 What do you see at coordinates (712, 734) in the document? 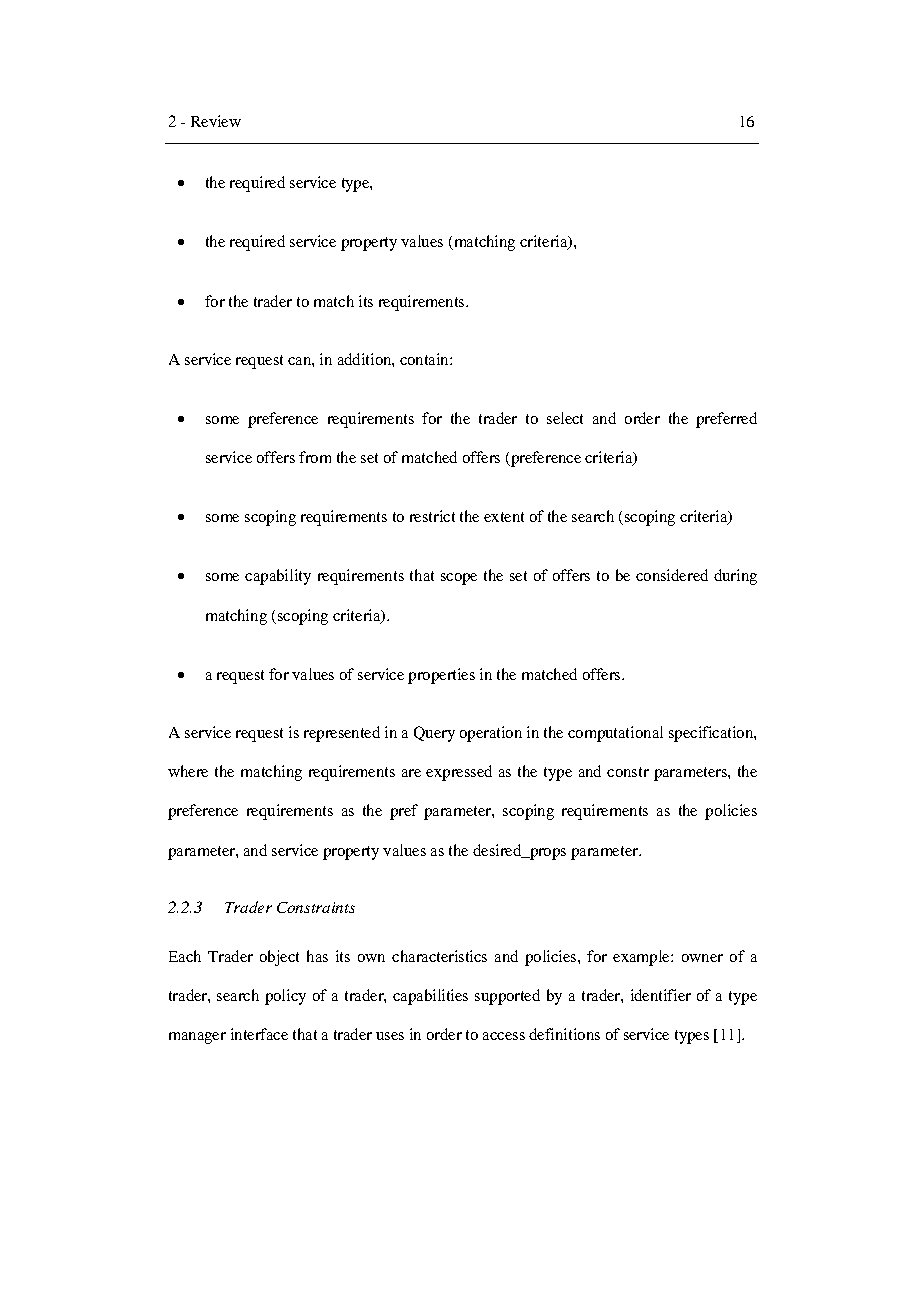
I see `specification` at bounding box center [712, 734].
